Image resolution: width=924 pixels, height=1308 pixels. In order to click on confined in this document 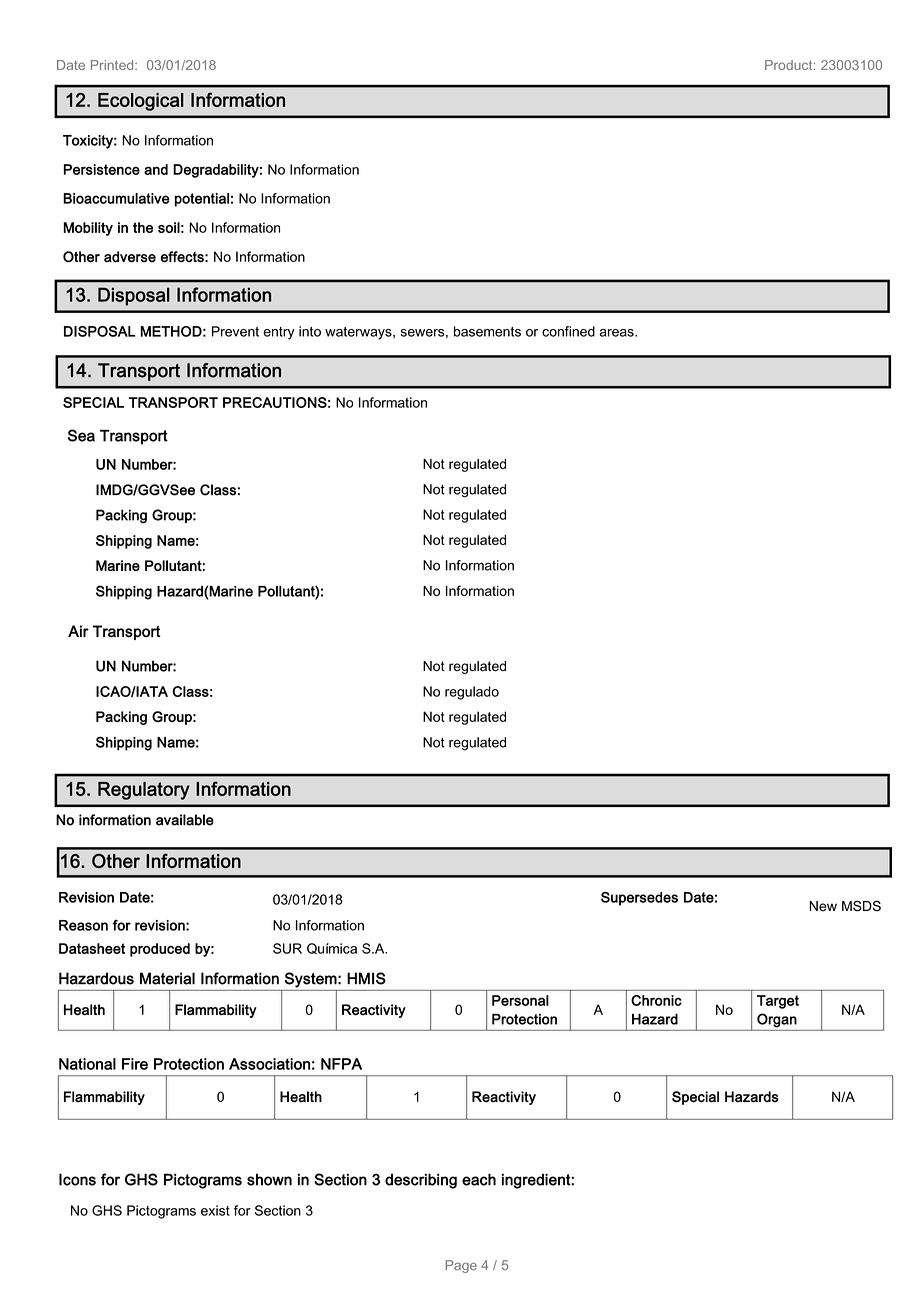, I will do `click(568, 331)`.
